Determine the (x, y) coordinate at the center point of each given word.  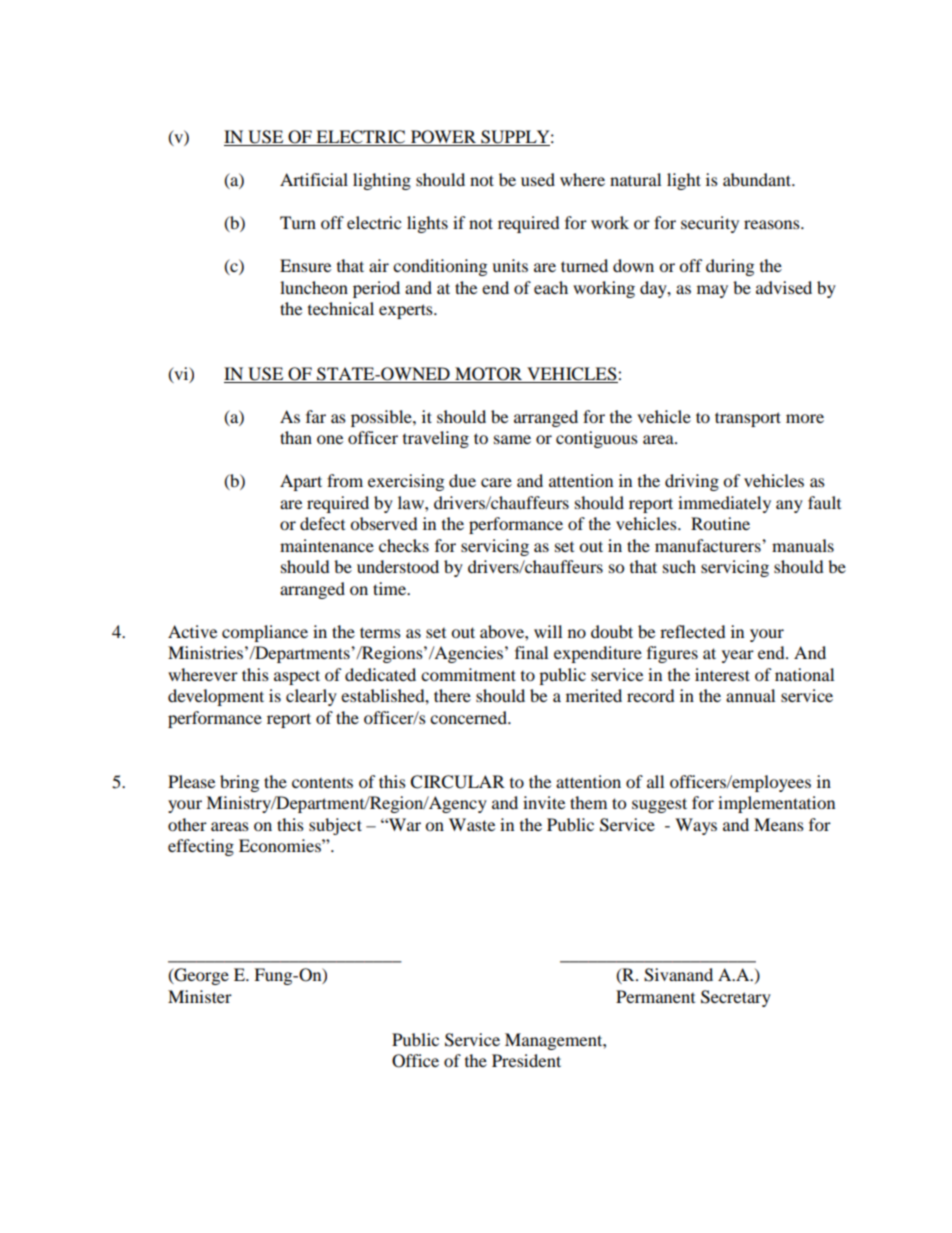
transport (748, 419)
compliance (265, 633)
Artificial (314, 179)
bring (239, 783)
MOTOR (489, 375)
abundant (758, 179)
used (538, 179)
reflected (693, 631)
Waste (472, 824)
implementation (776, 804)
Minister (200, 996)
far (316, 416)
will (548, 631)
